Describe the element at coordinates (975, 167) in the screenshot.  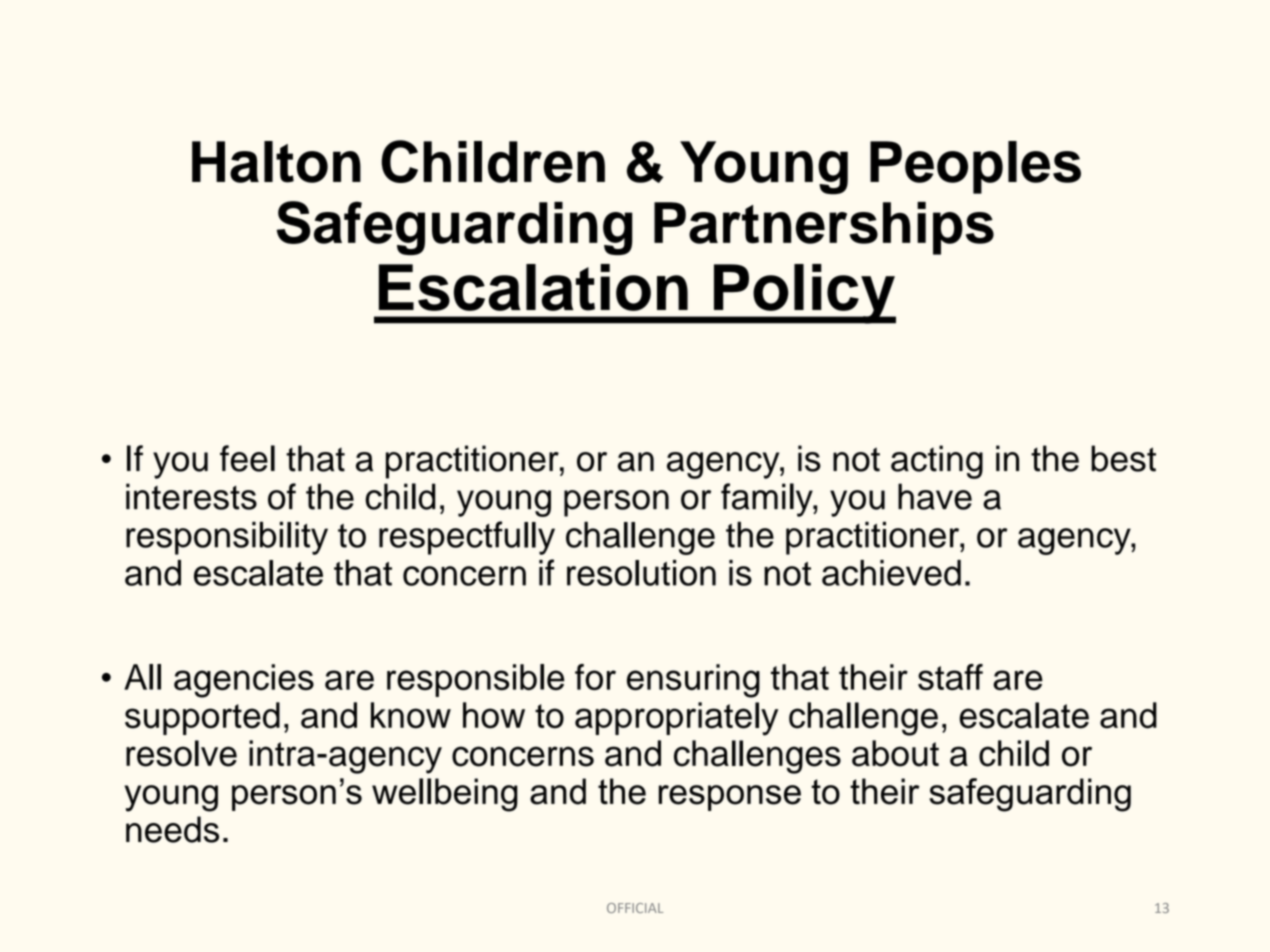
I see `Peoples` at that location.
